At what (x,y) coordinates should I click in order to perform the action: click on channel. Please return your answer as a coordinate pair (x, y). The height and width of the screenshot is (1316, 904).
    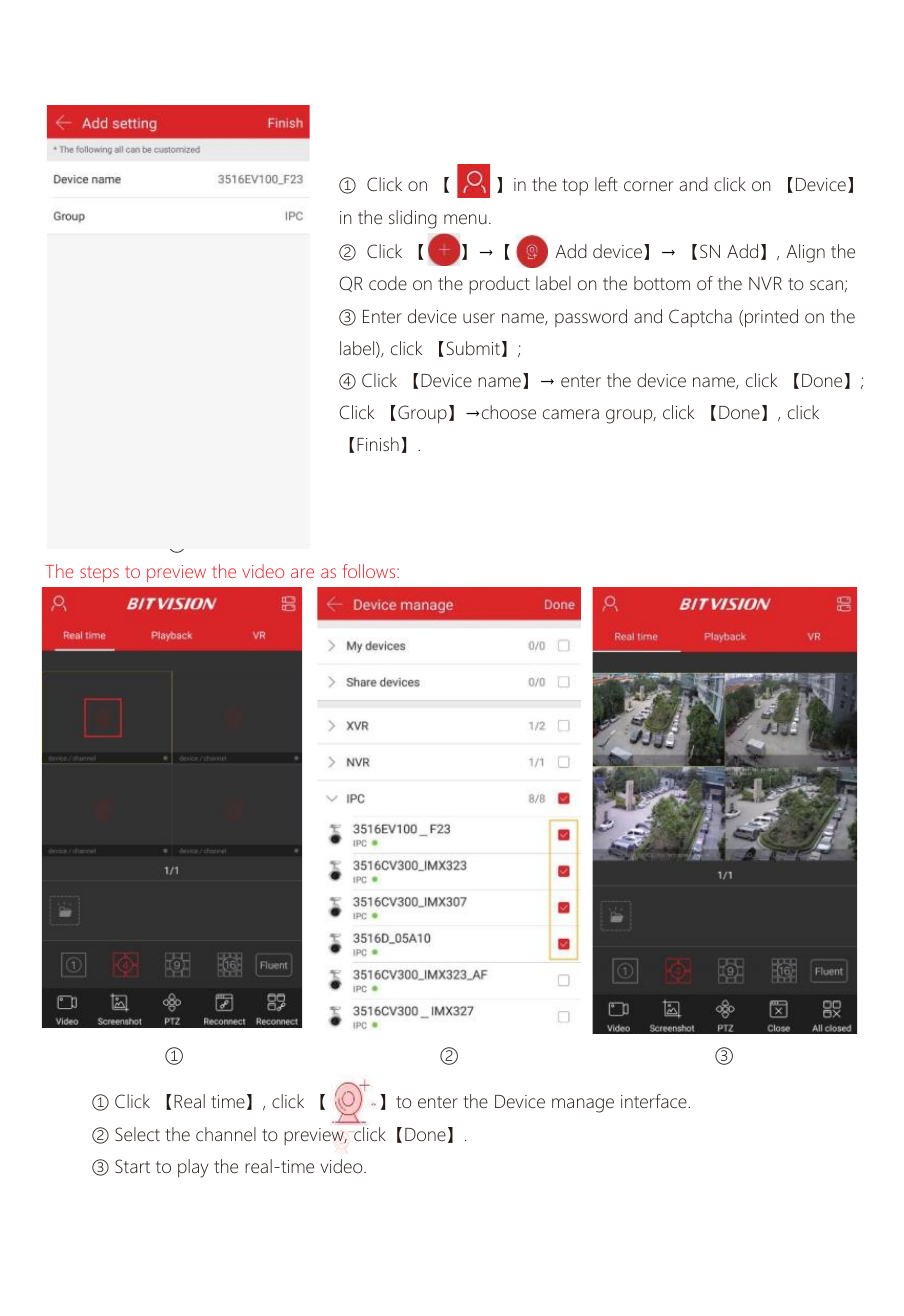
    Looking at the image, I should click on (226, 1134).
